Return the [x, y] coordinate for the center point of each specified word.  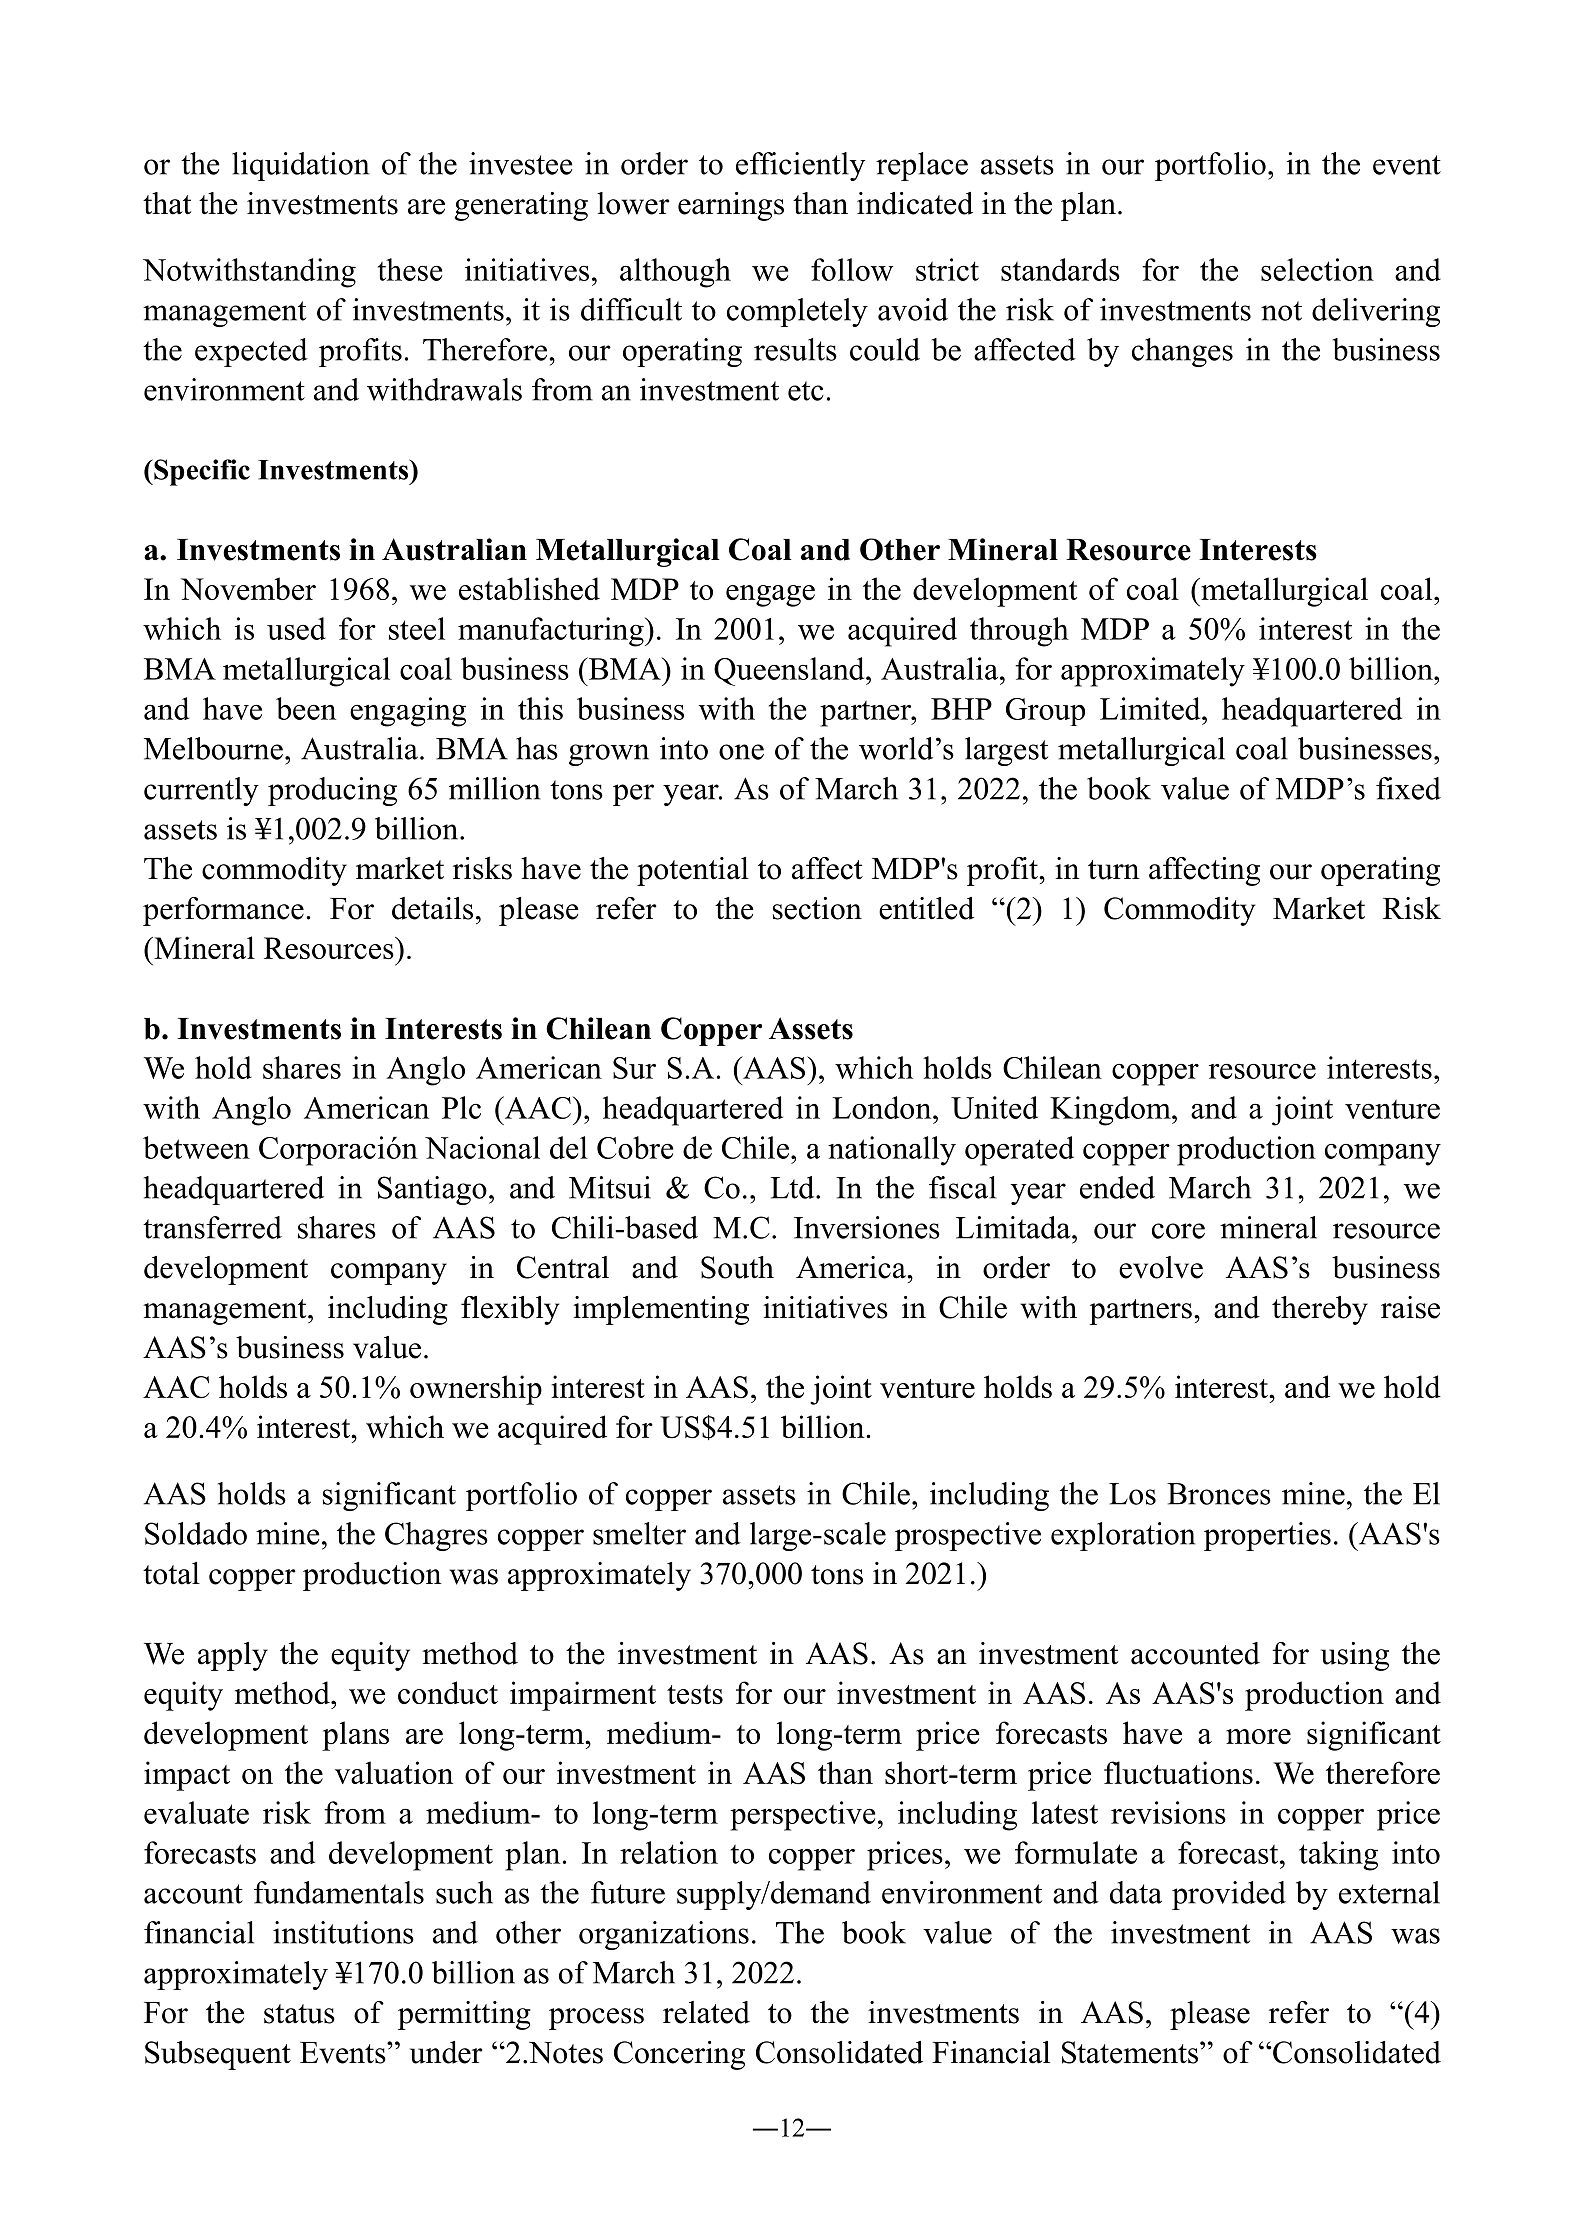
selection [1317, 269]
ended [1117, 1187]
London [883, 1107]
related [706, 2012]
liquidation [300, 166]
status [299, 2014]
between [196, 1147]
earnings [731, 206]
